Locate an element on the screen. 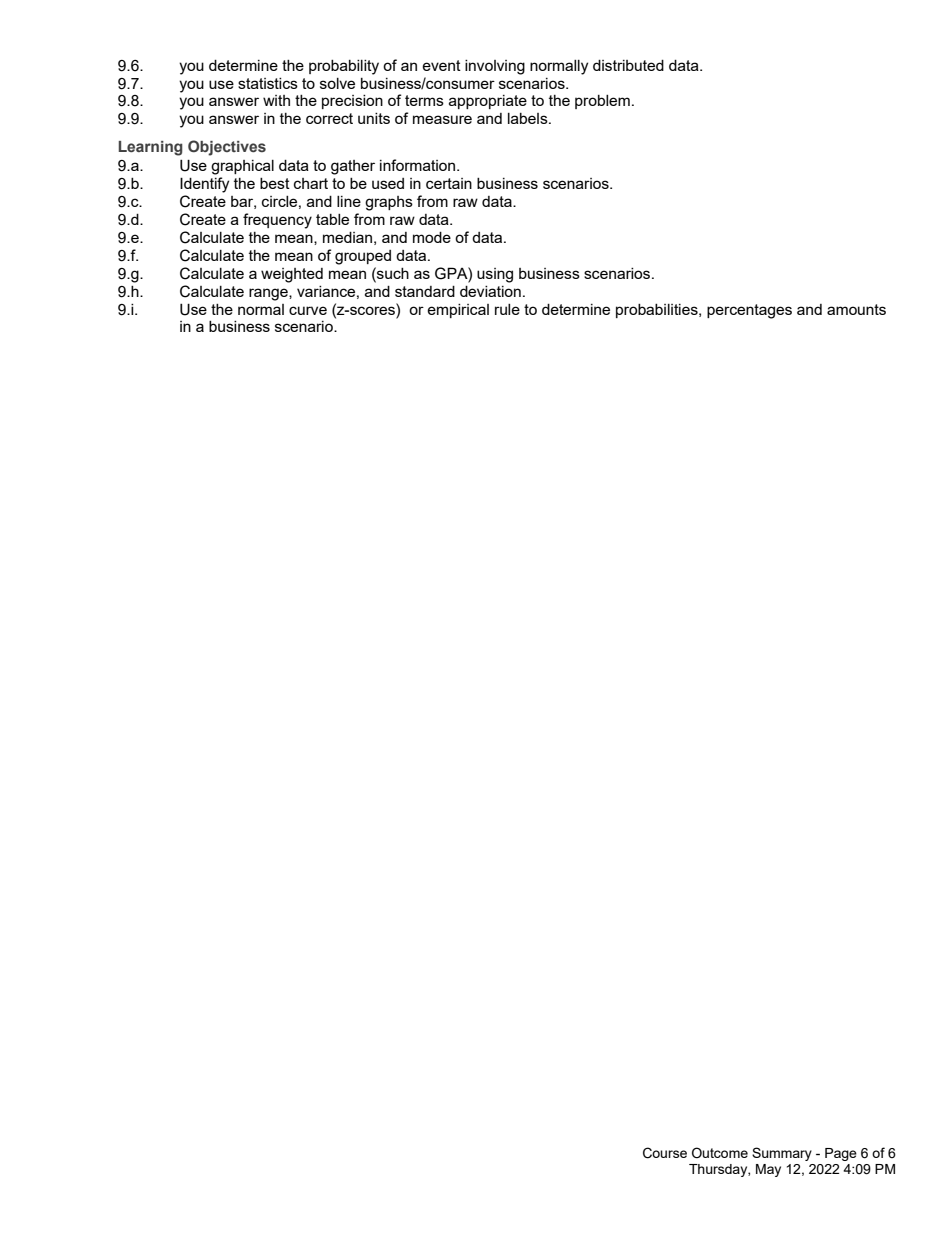 Image resolution: width=952 pixels, height=1233 pixels. distributed is located at coordinates (628, 65).
